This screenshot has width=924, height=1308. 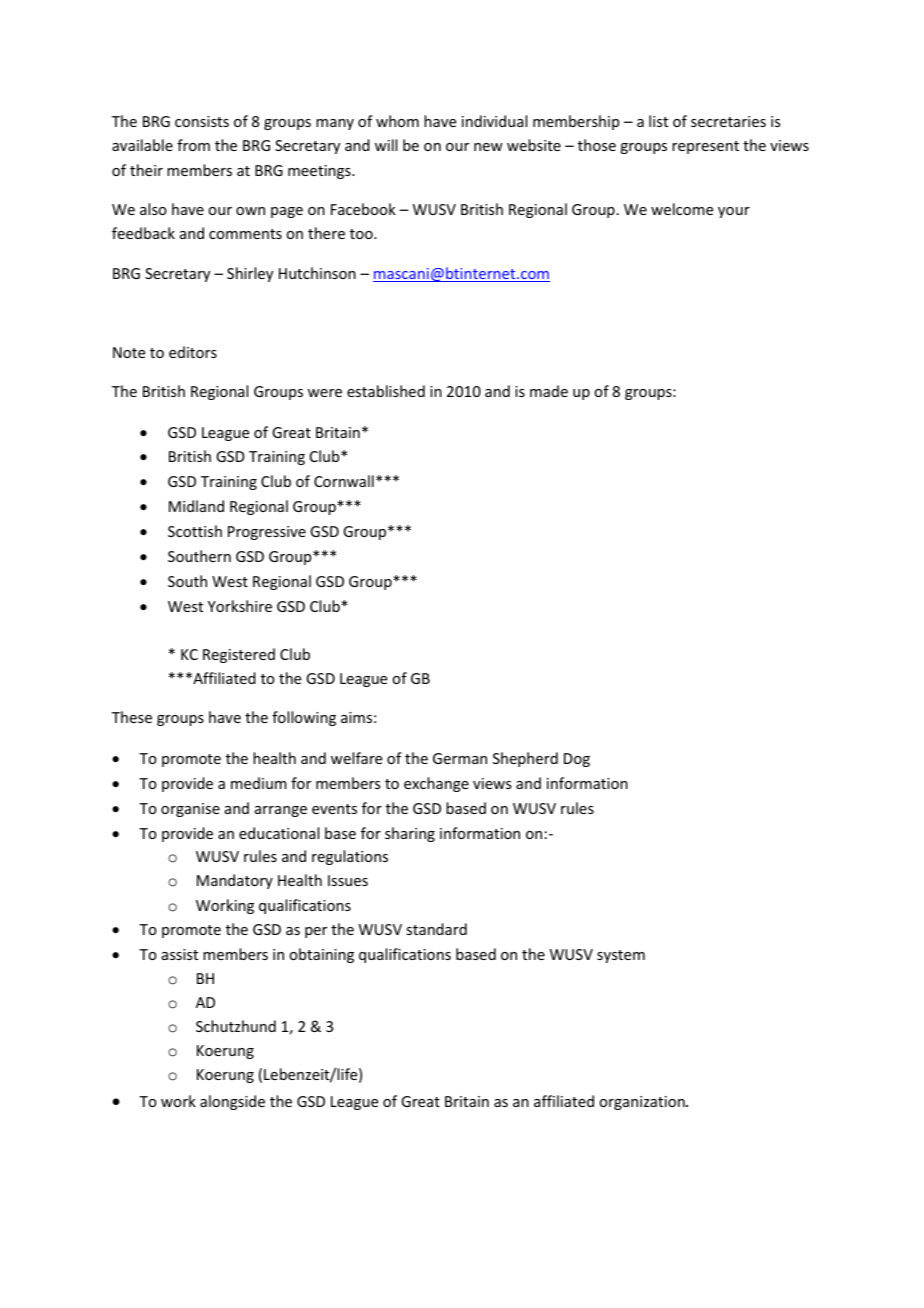 I want to click on Yorkshire, so click(x=240, y=606).
